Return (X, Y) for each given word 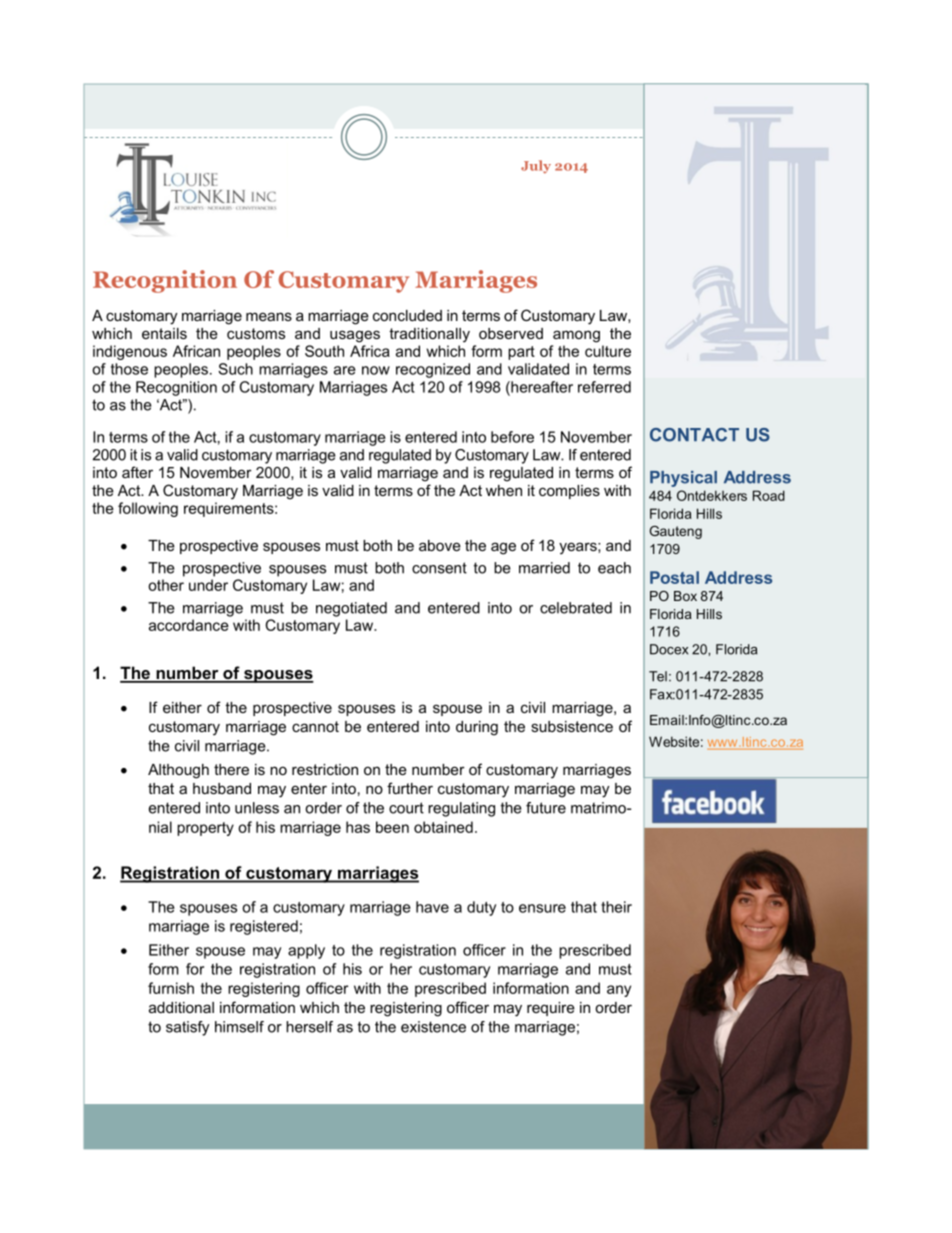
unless (257, 808)
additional (181, 1007)
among (576, 336)
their (616, 907)
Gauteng (676, 532)
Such (235, 369)
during (477, 728)
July (536, 166)
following (148, 509)
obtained (443, 827)
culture (608, 351)
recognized (433, 370)
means (269, 316)
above (440, 545)
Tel (658, 676)
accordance (189, 625)
